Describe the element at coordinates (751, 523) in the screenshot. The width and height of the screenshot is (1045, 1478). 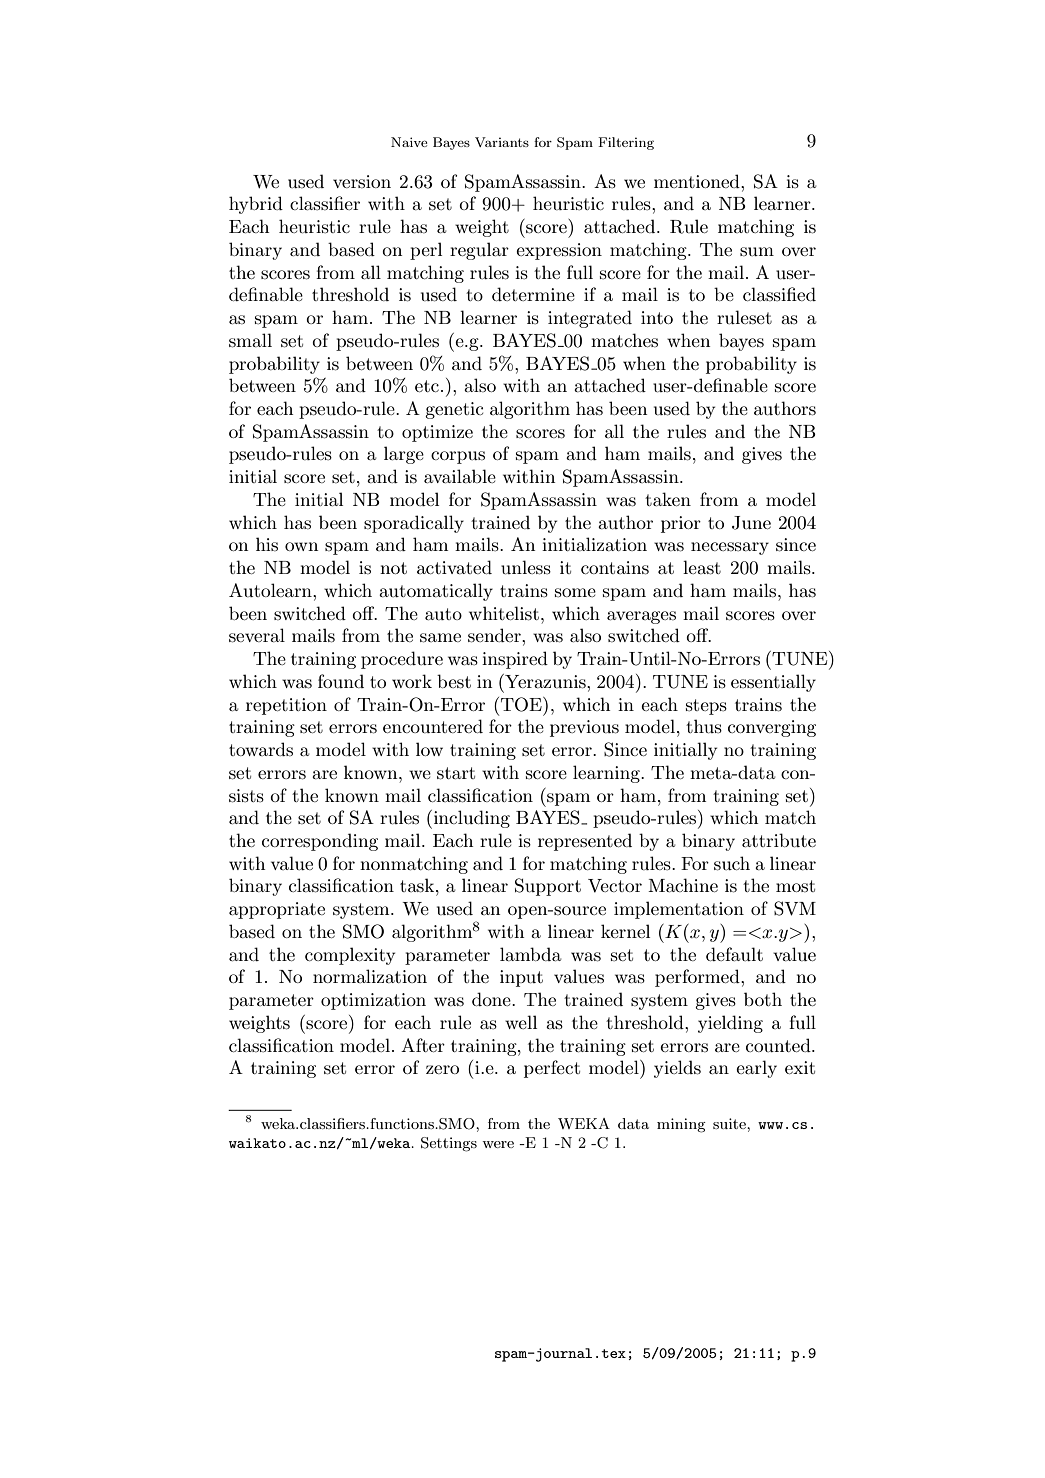
I see `June` at that location.
